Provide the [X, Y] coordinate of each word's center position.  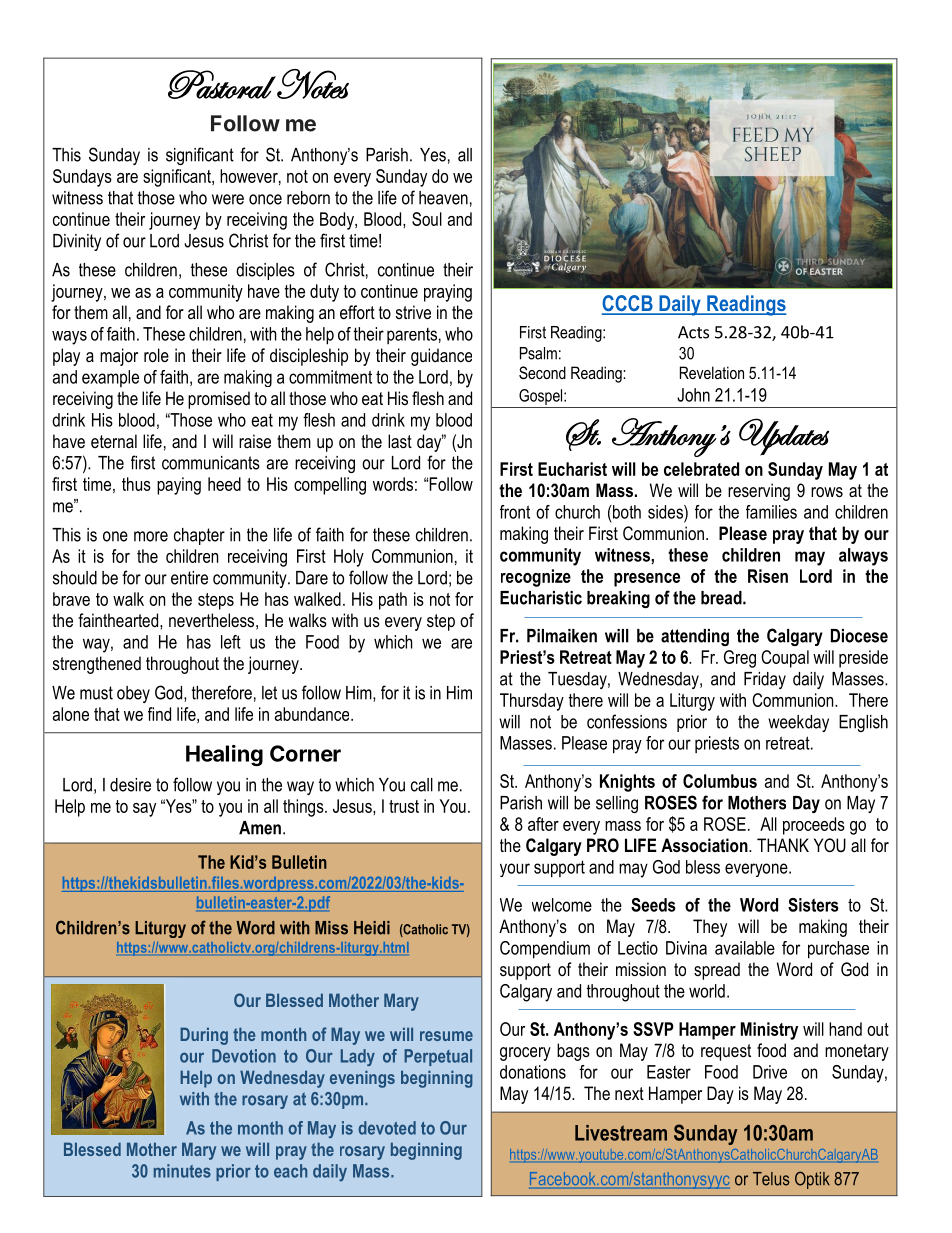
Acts [693, 332]
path [393, 601]
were [228, 199]
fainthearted [119, 620]
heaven [443, 198]
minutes [182, 1171]
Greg [740, 659]
